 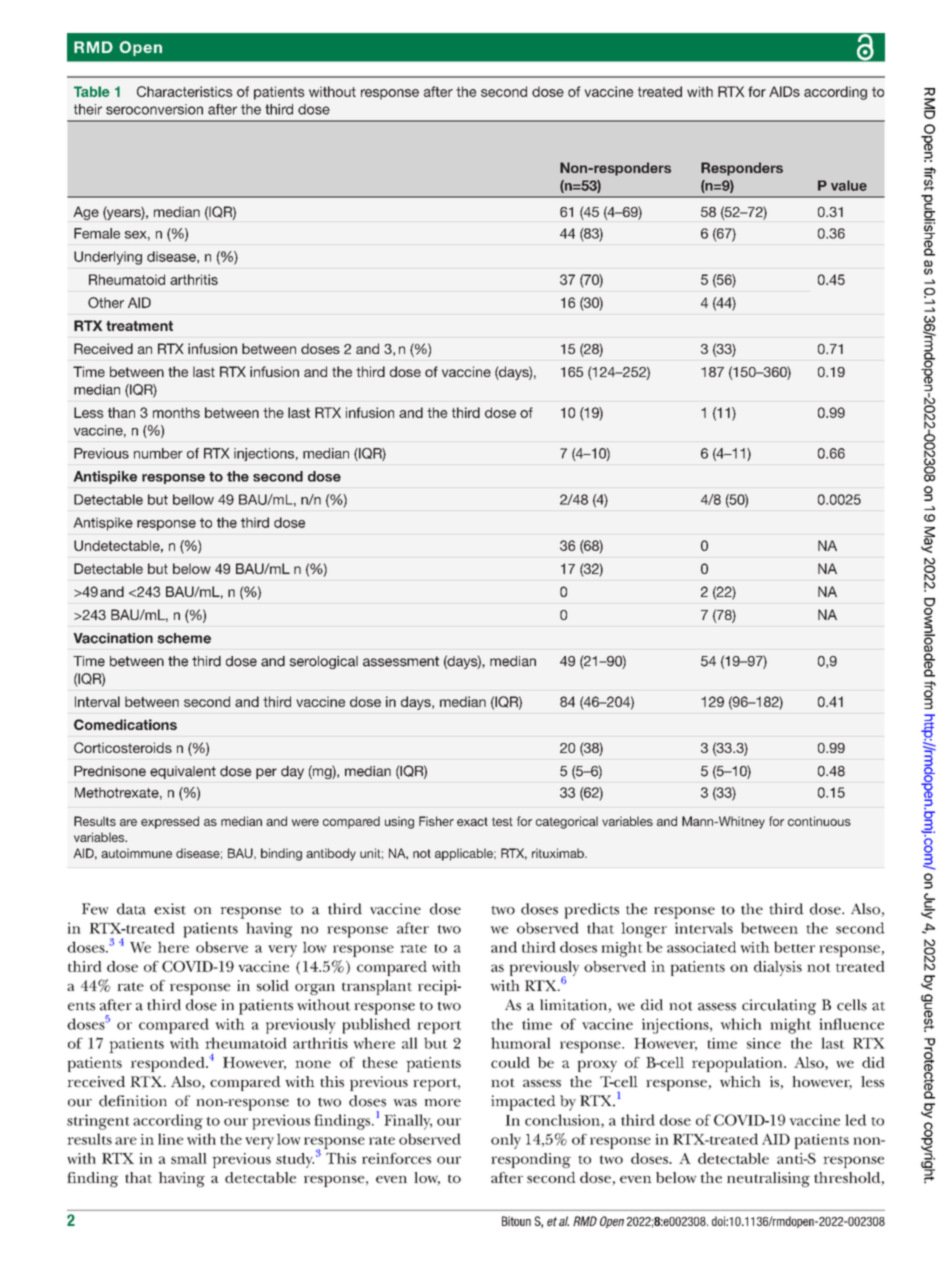 I want to click on scheme, so click(x=184, y=638).
